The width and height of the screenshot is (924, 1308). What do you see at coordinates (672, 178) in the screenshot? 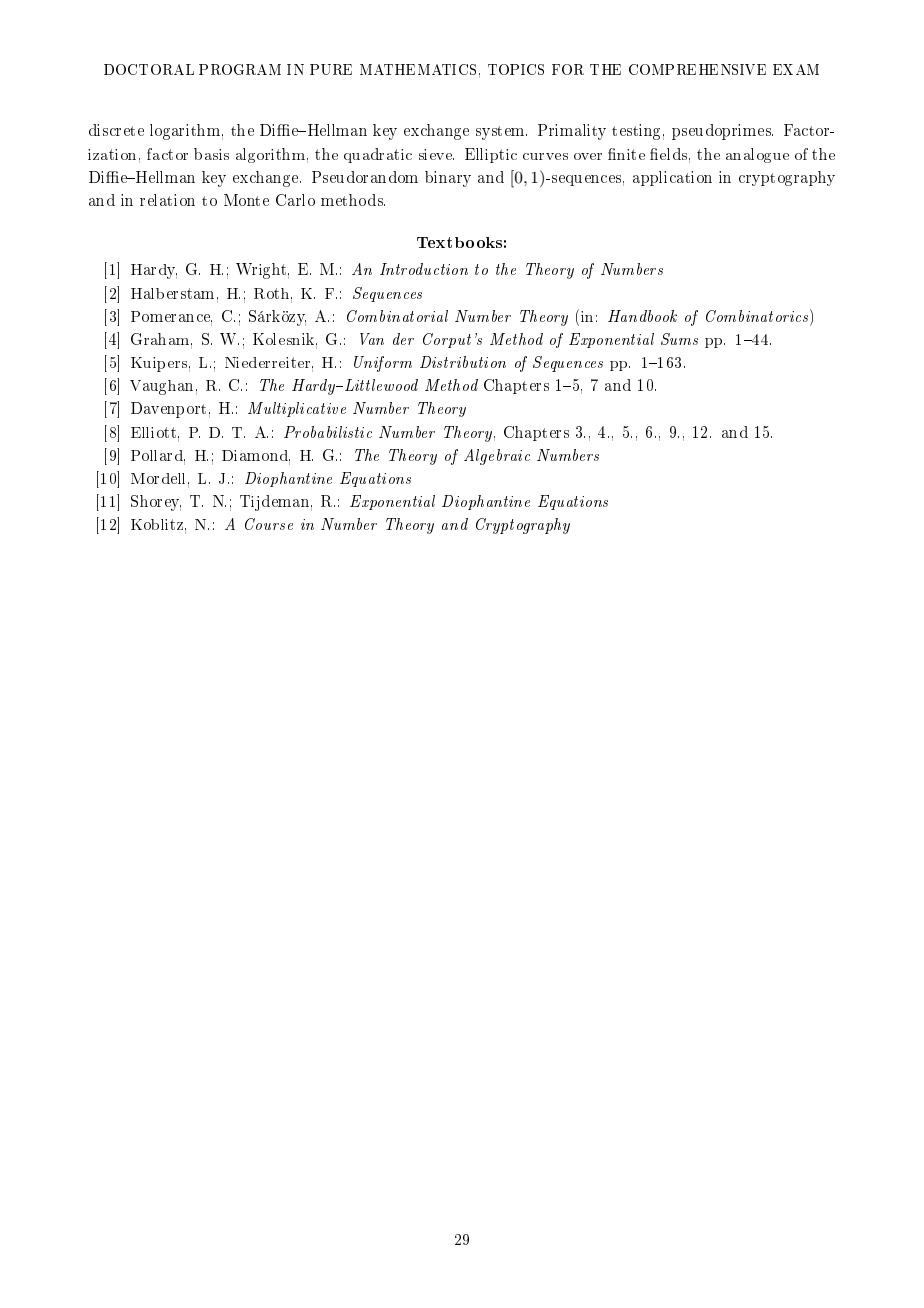
I see `application` at bounding box center [672, 178].
